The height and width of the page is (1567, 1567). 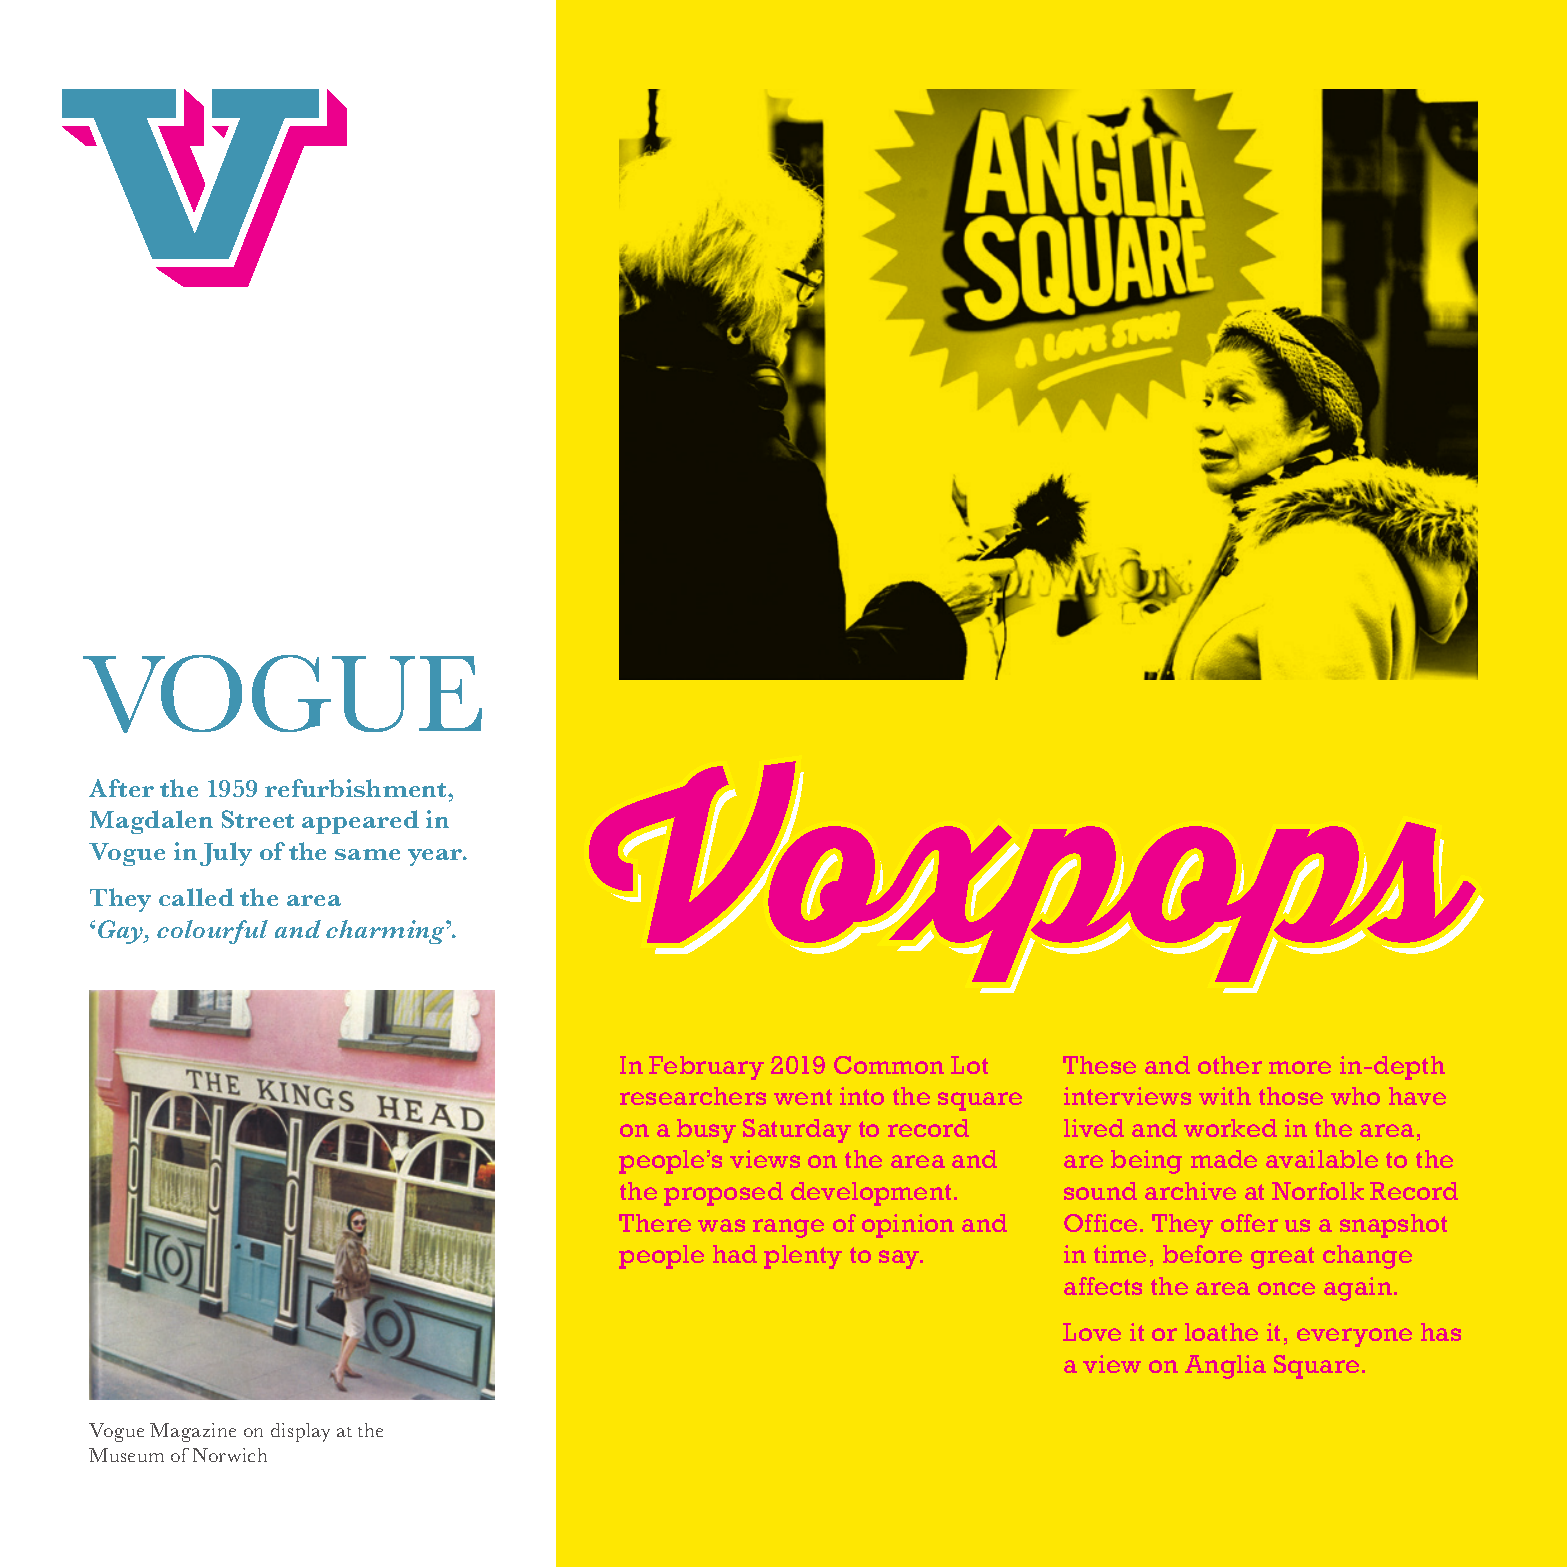 What do you see at coordinates (196, 897) in the page?
I see `called` at bounding box center [196, 897].
